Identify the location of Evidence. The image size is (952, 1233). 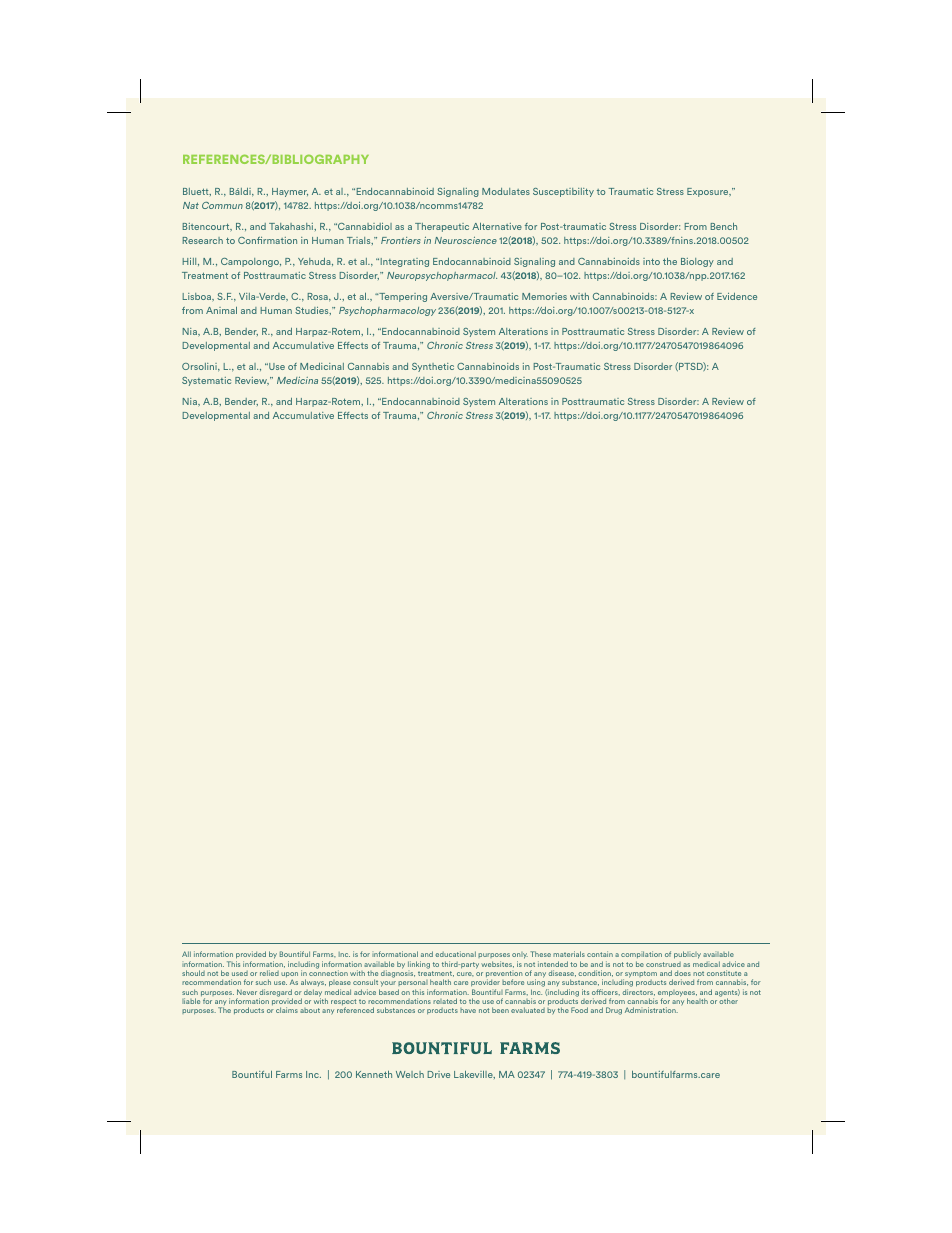
(737, 296).
